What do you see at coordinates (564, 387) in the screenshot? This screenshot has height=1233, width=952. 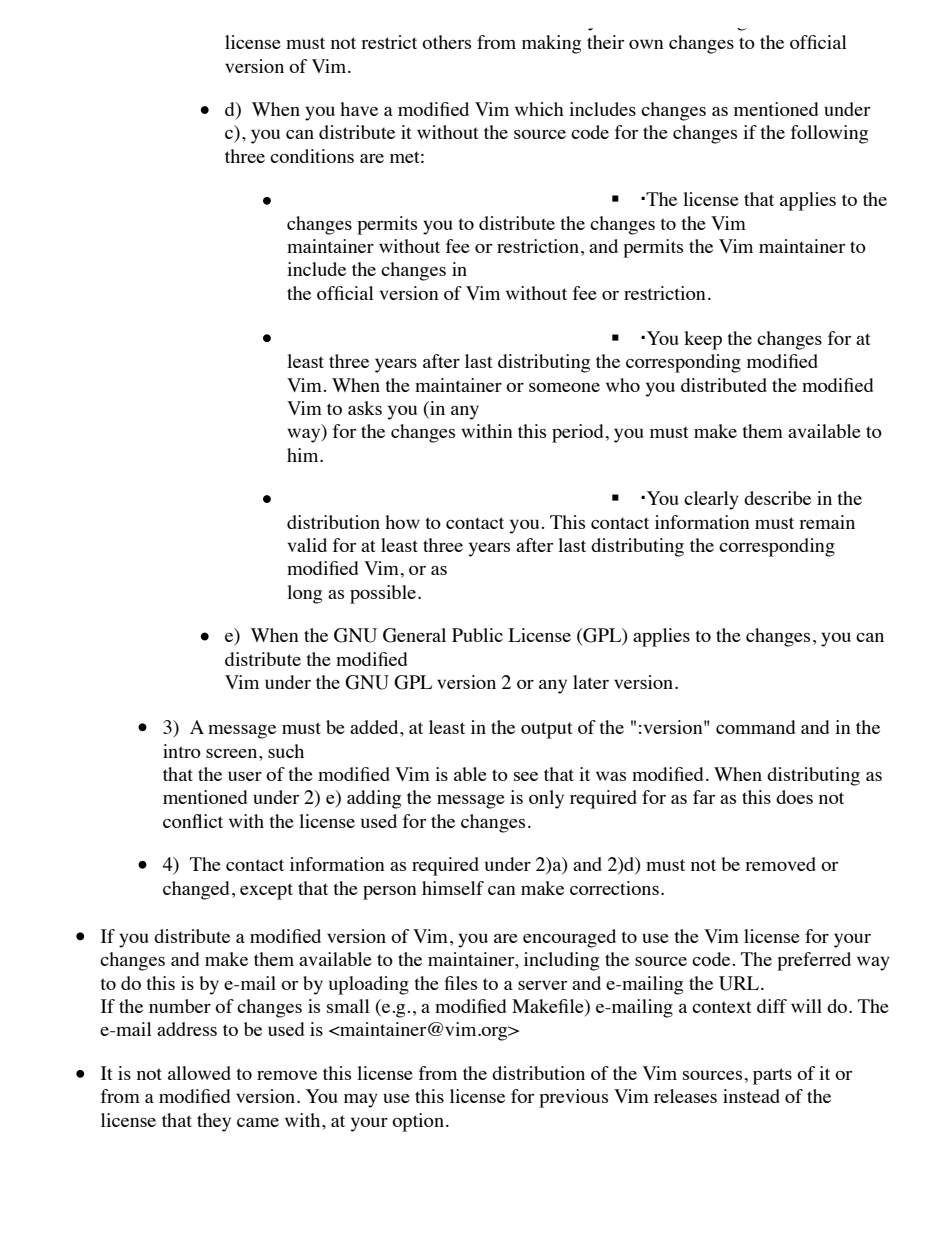 I see `someone` at bounding box center [564, 387].
